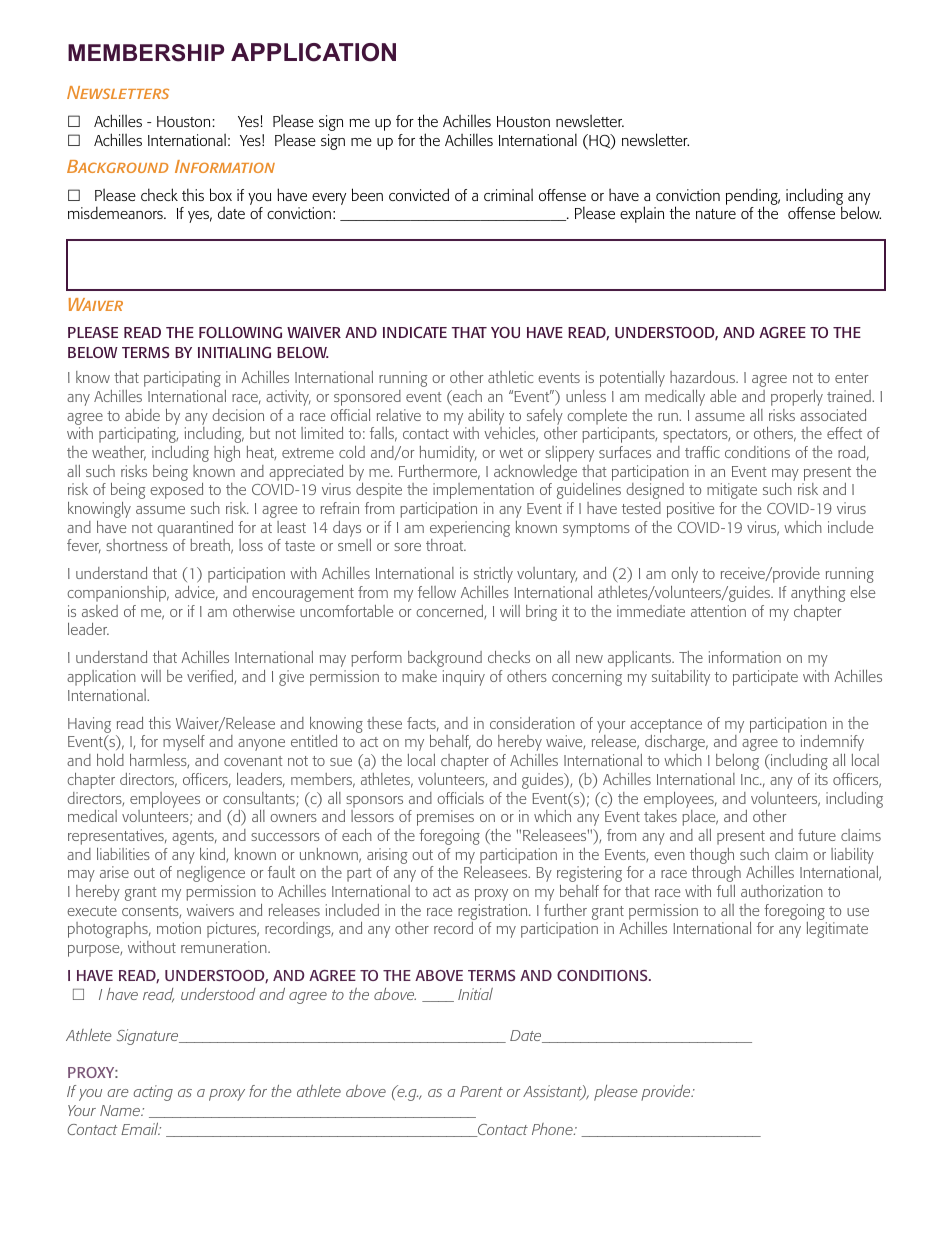  What do you see at coordinates (195, 529) in the document?
I see `quarantined` at bounding box center [195, 529].
